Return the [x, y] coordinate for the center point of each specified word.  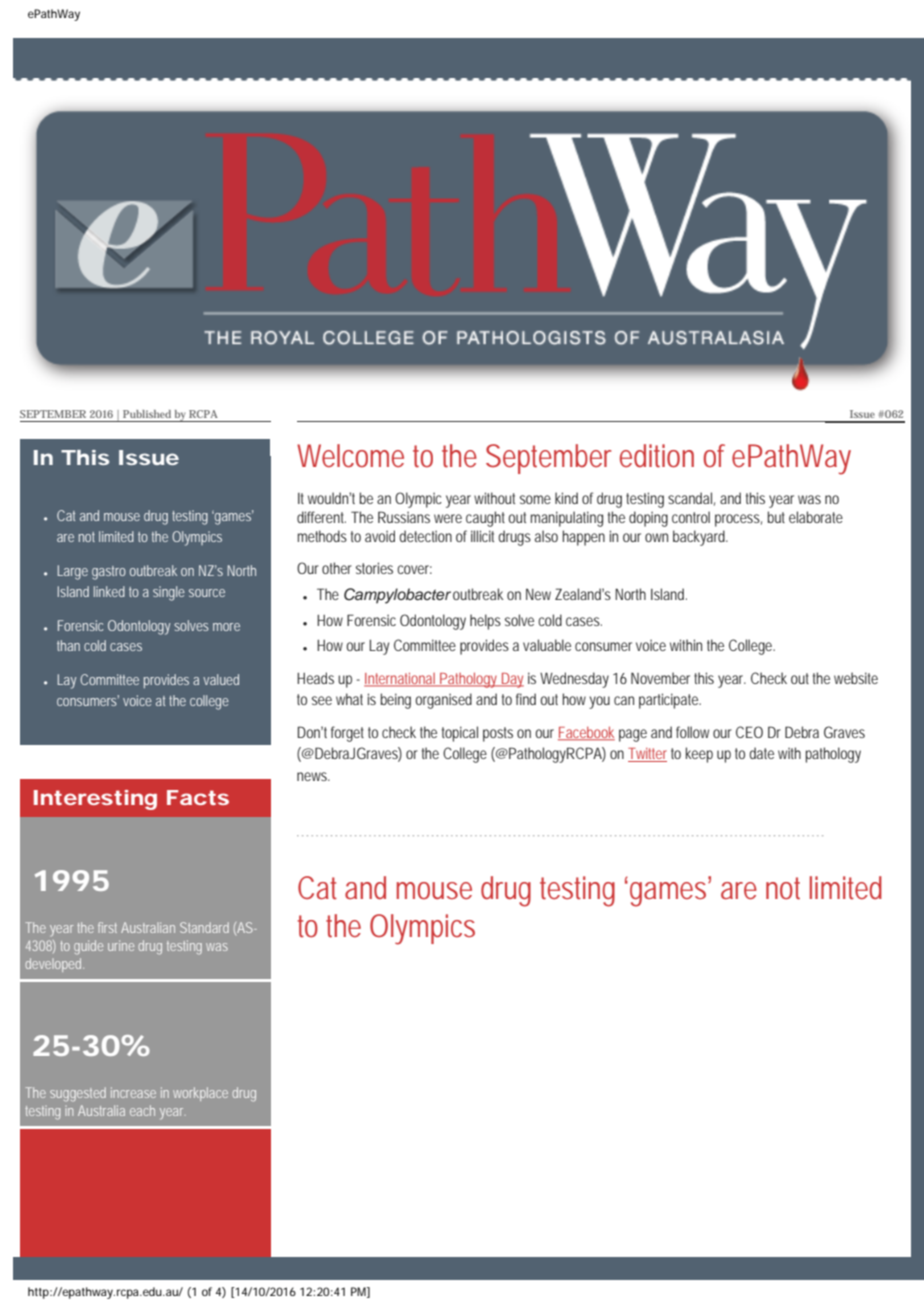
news [313, 776]
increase [133, 1092]
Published [147, 414]
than [68, 645]
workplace [200, 1094]
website [856, 678]
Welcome [350, 456]
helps [485, 622]
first [107, 927]
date [761, 753]
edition [657, 456]
